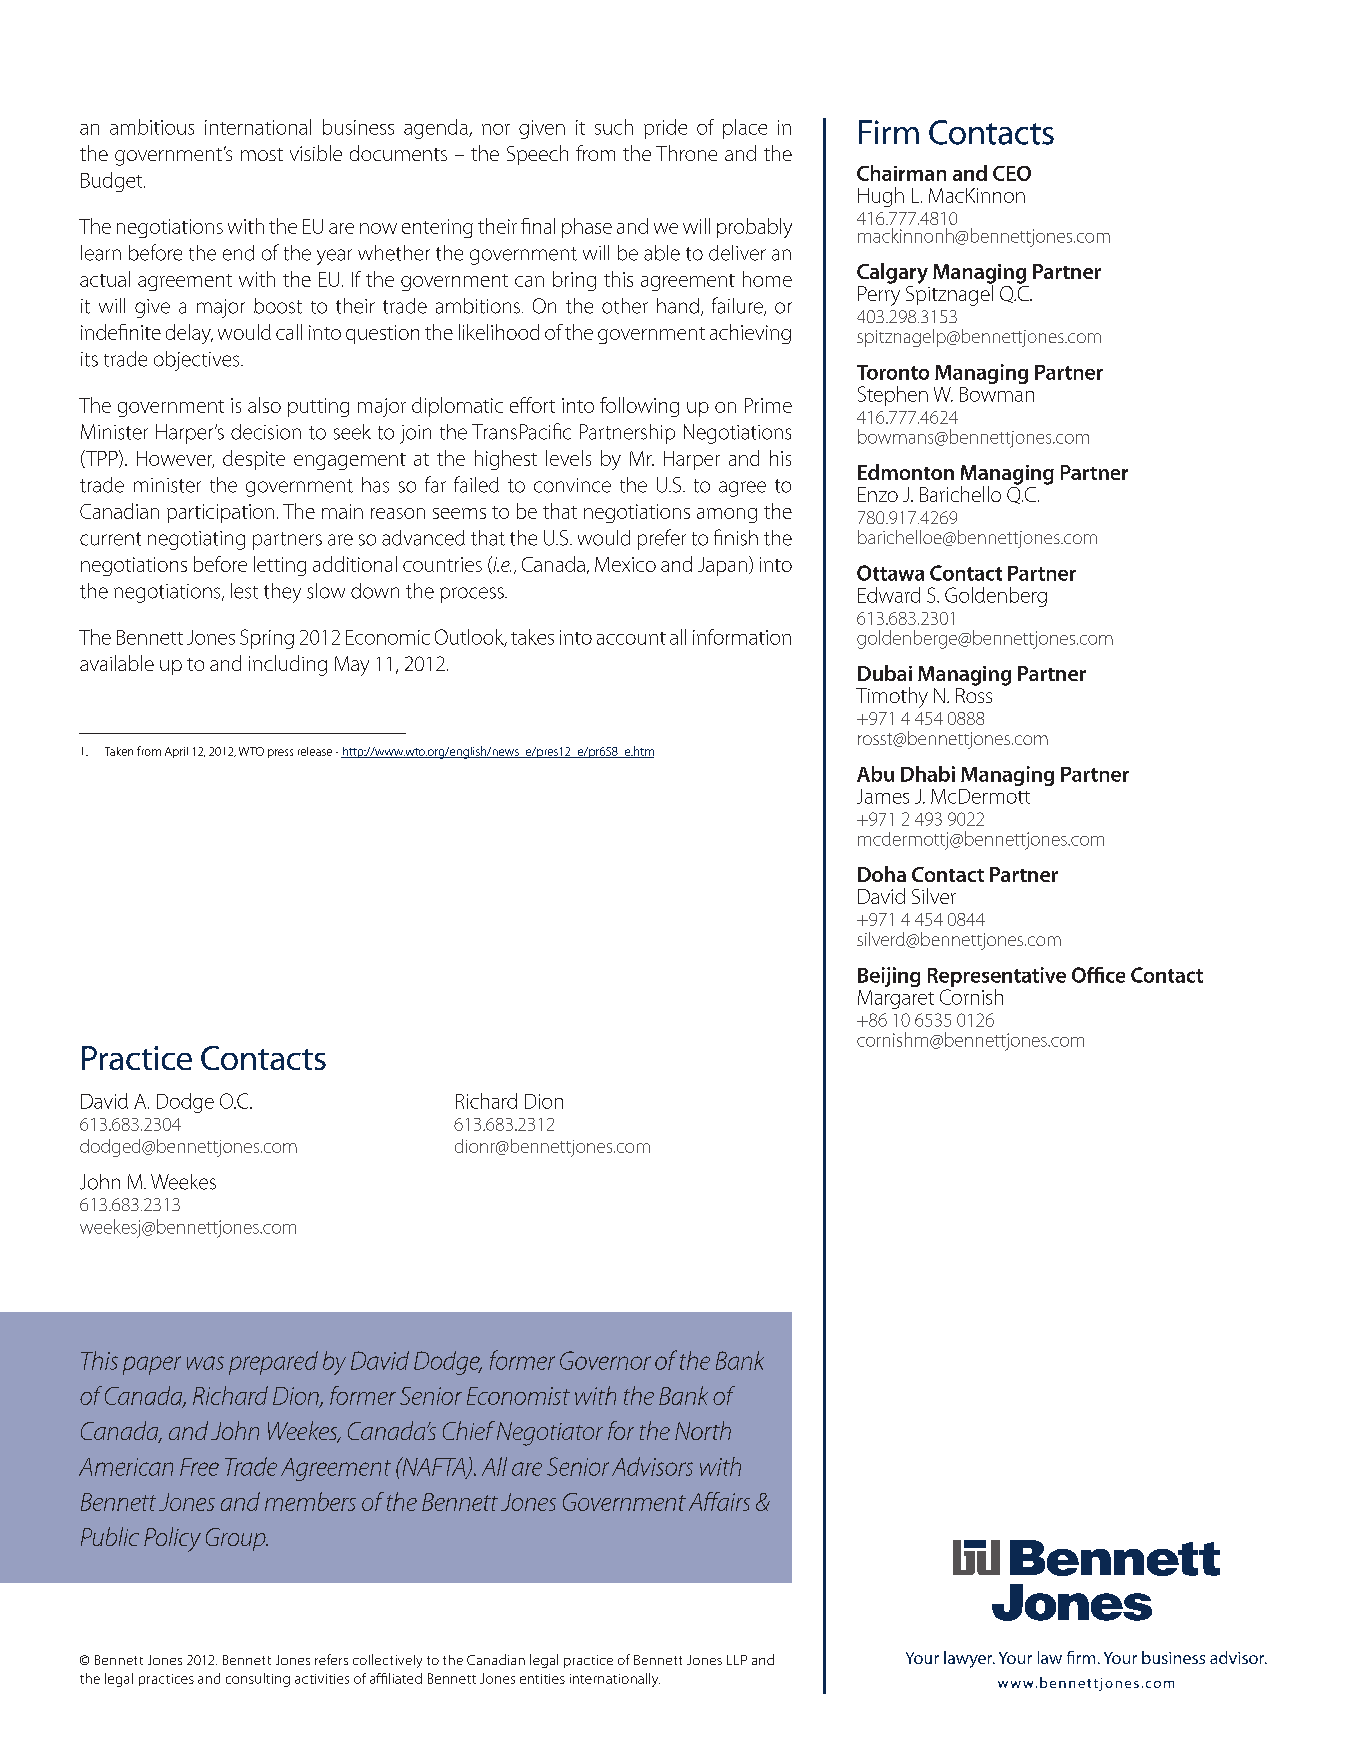 The height and width of the screenshot is (1749, 1351). What do you see at coordinates (267, 639) in the screenshot?
I see `Spring` at bounding box center [267, 639].
